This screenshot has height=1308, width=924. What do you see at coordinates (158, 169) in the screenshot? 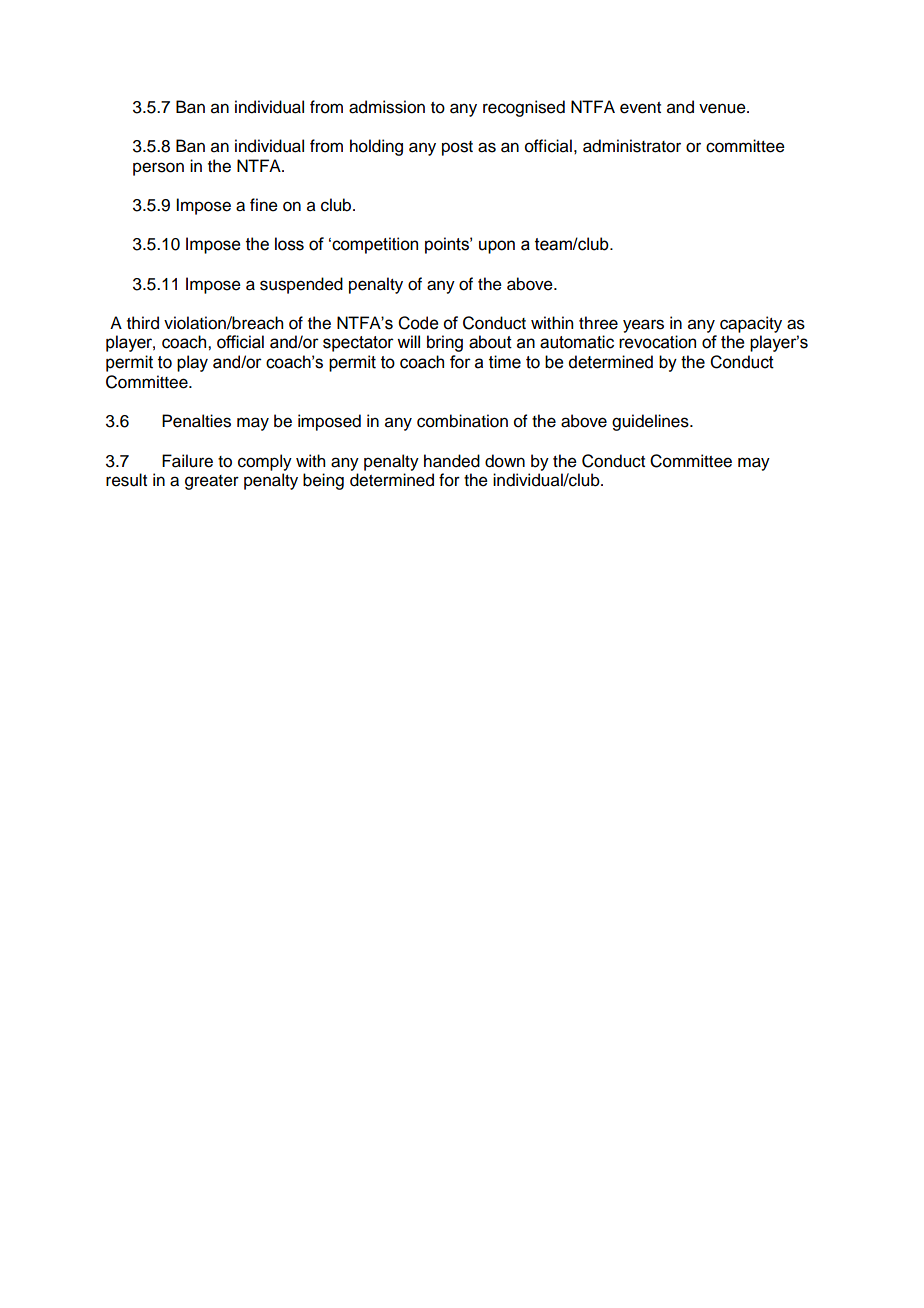
I see `person` at bounding box center [158, 169].
